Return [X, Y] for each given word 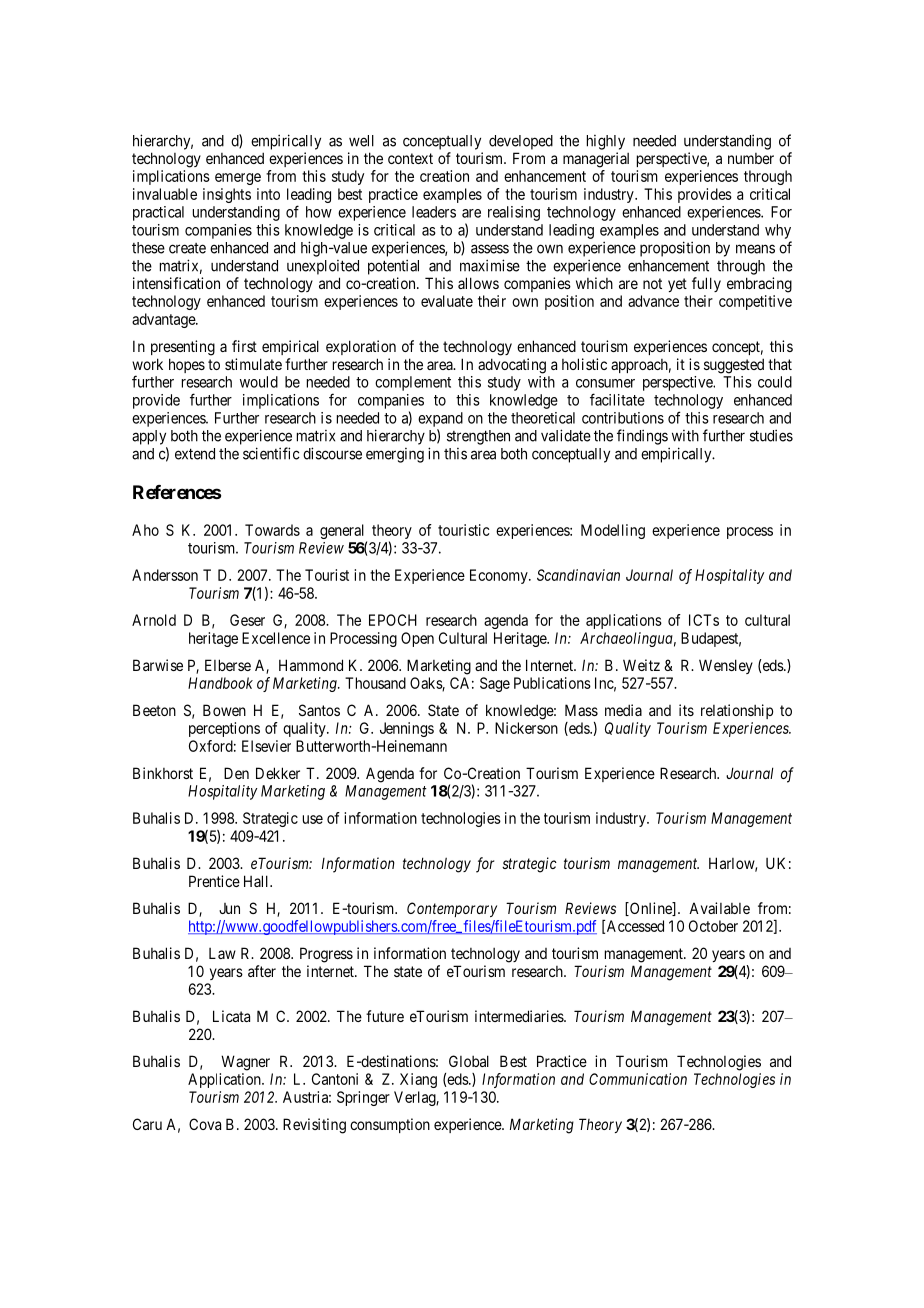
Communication [638, 1079]
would [259, 382]
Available [719, 908]
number [751, 158]
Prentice [214, 881]
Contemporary [452, 909]
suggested [734, 366]
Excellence [276, 638]
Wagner [245, 1063]
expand [440, 419]
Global [469, 1061]
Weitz [641, 665]
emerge [238, 179]
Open [417, 639]
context [410, 158]
